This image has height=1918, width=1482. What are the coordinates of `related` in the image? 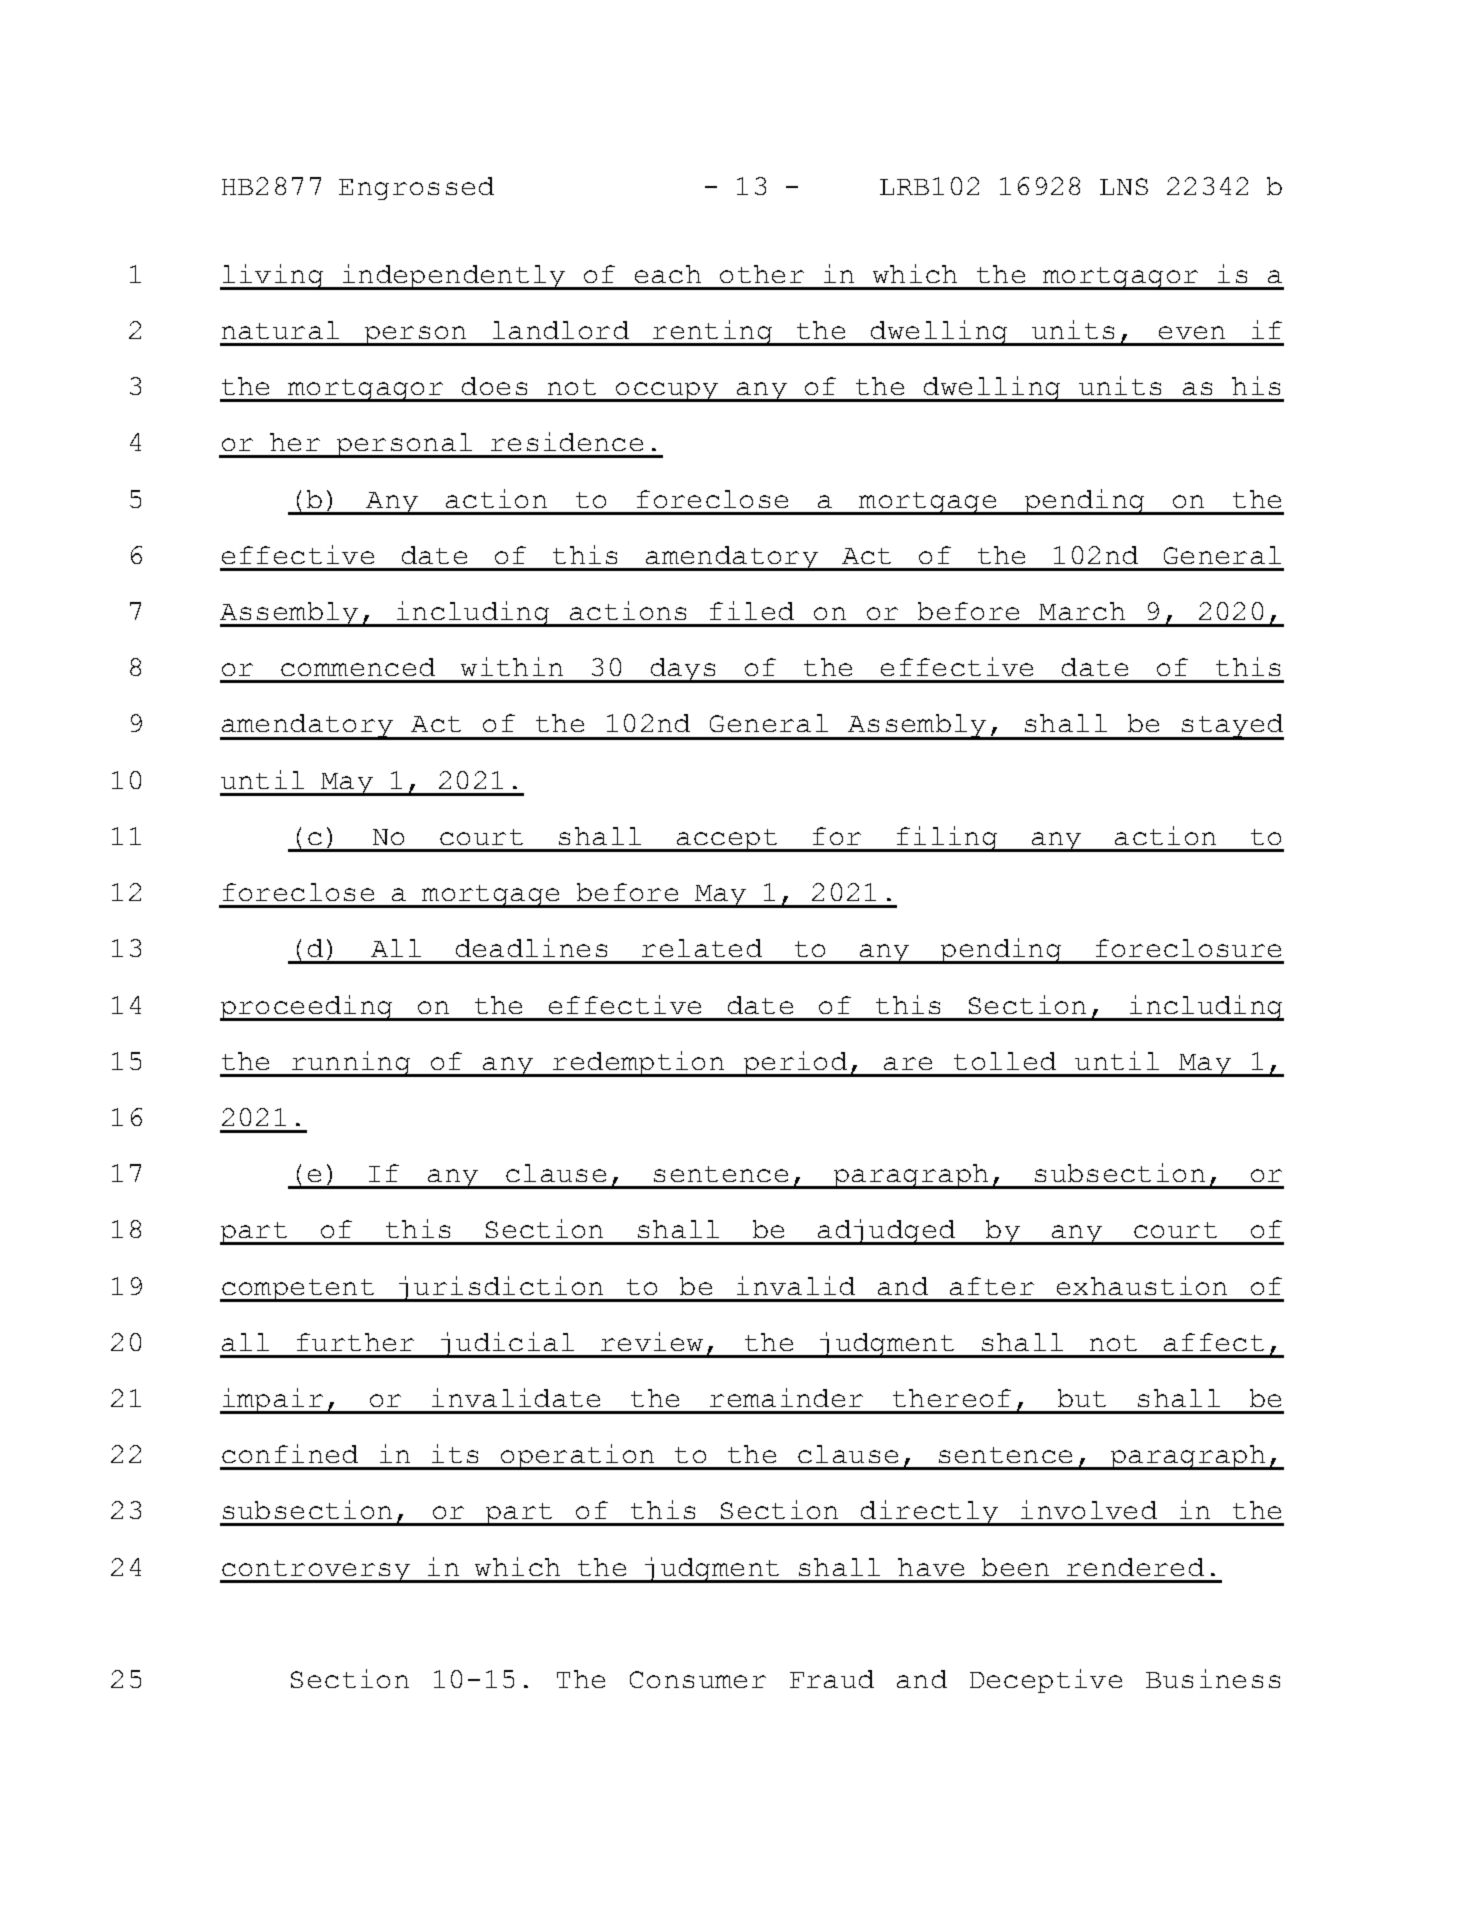 It's located at (702, 948).
